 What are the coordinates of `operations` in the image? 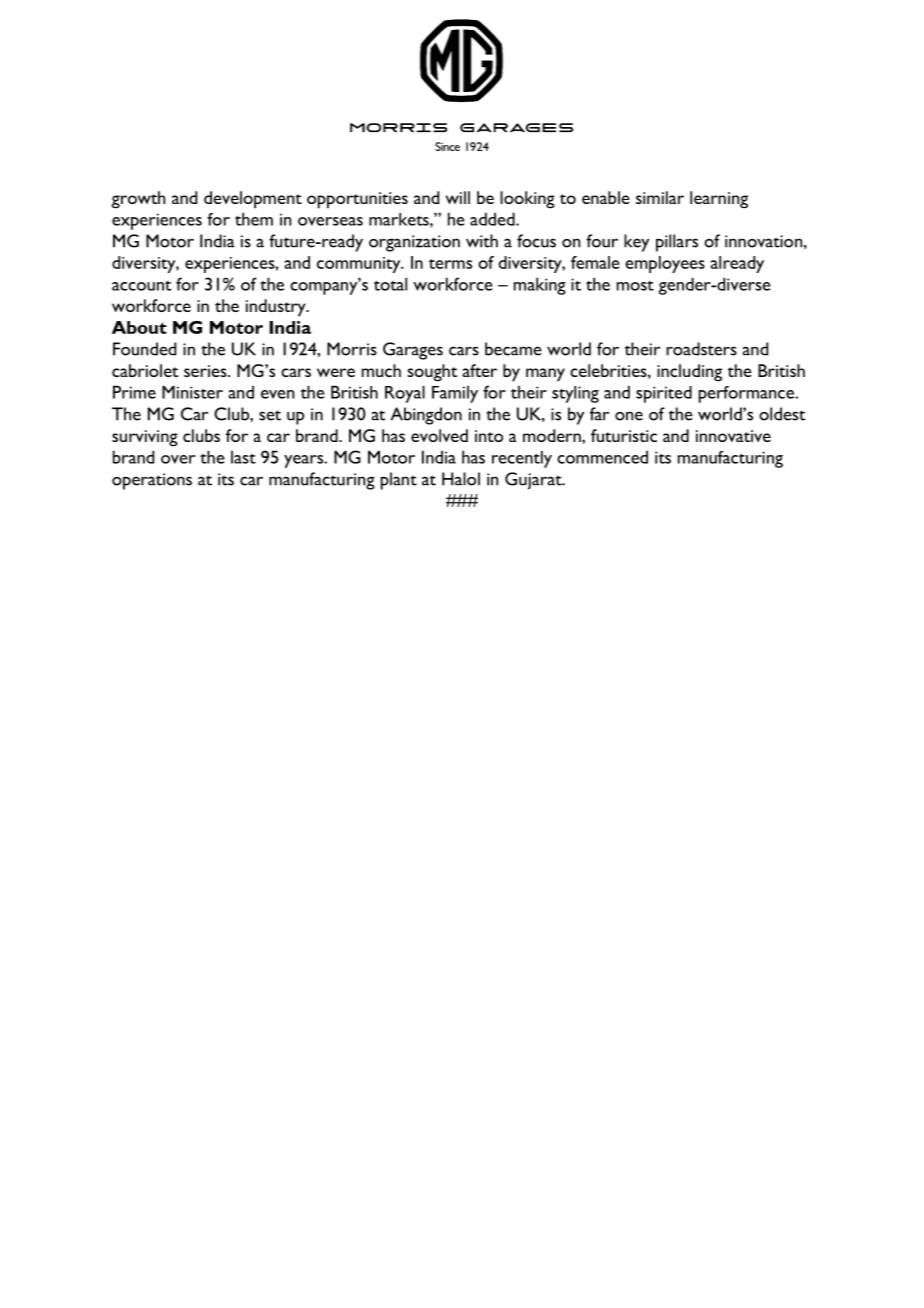 It's located at (152, 481).
